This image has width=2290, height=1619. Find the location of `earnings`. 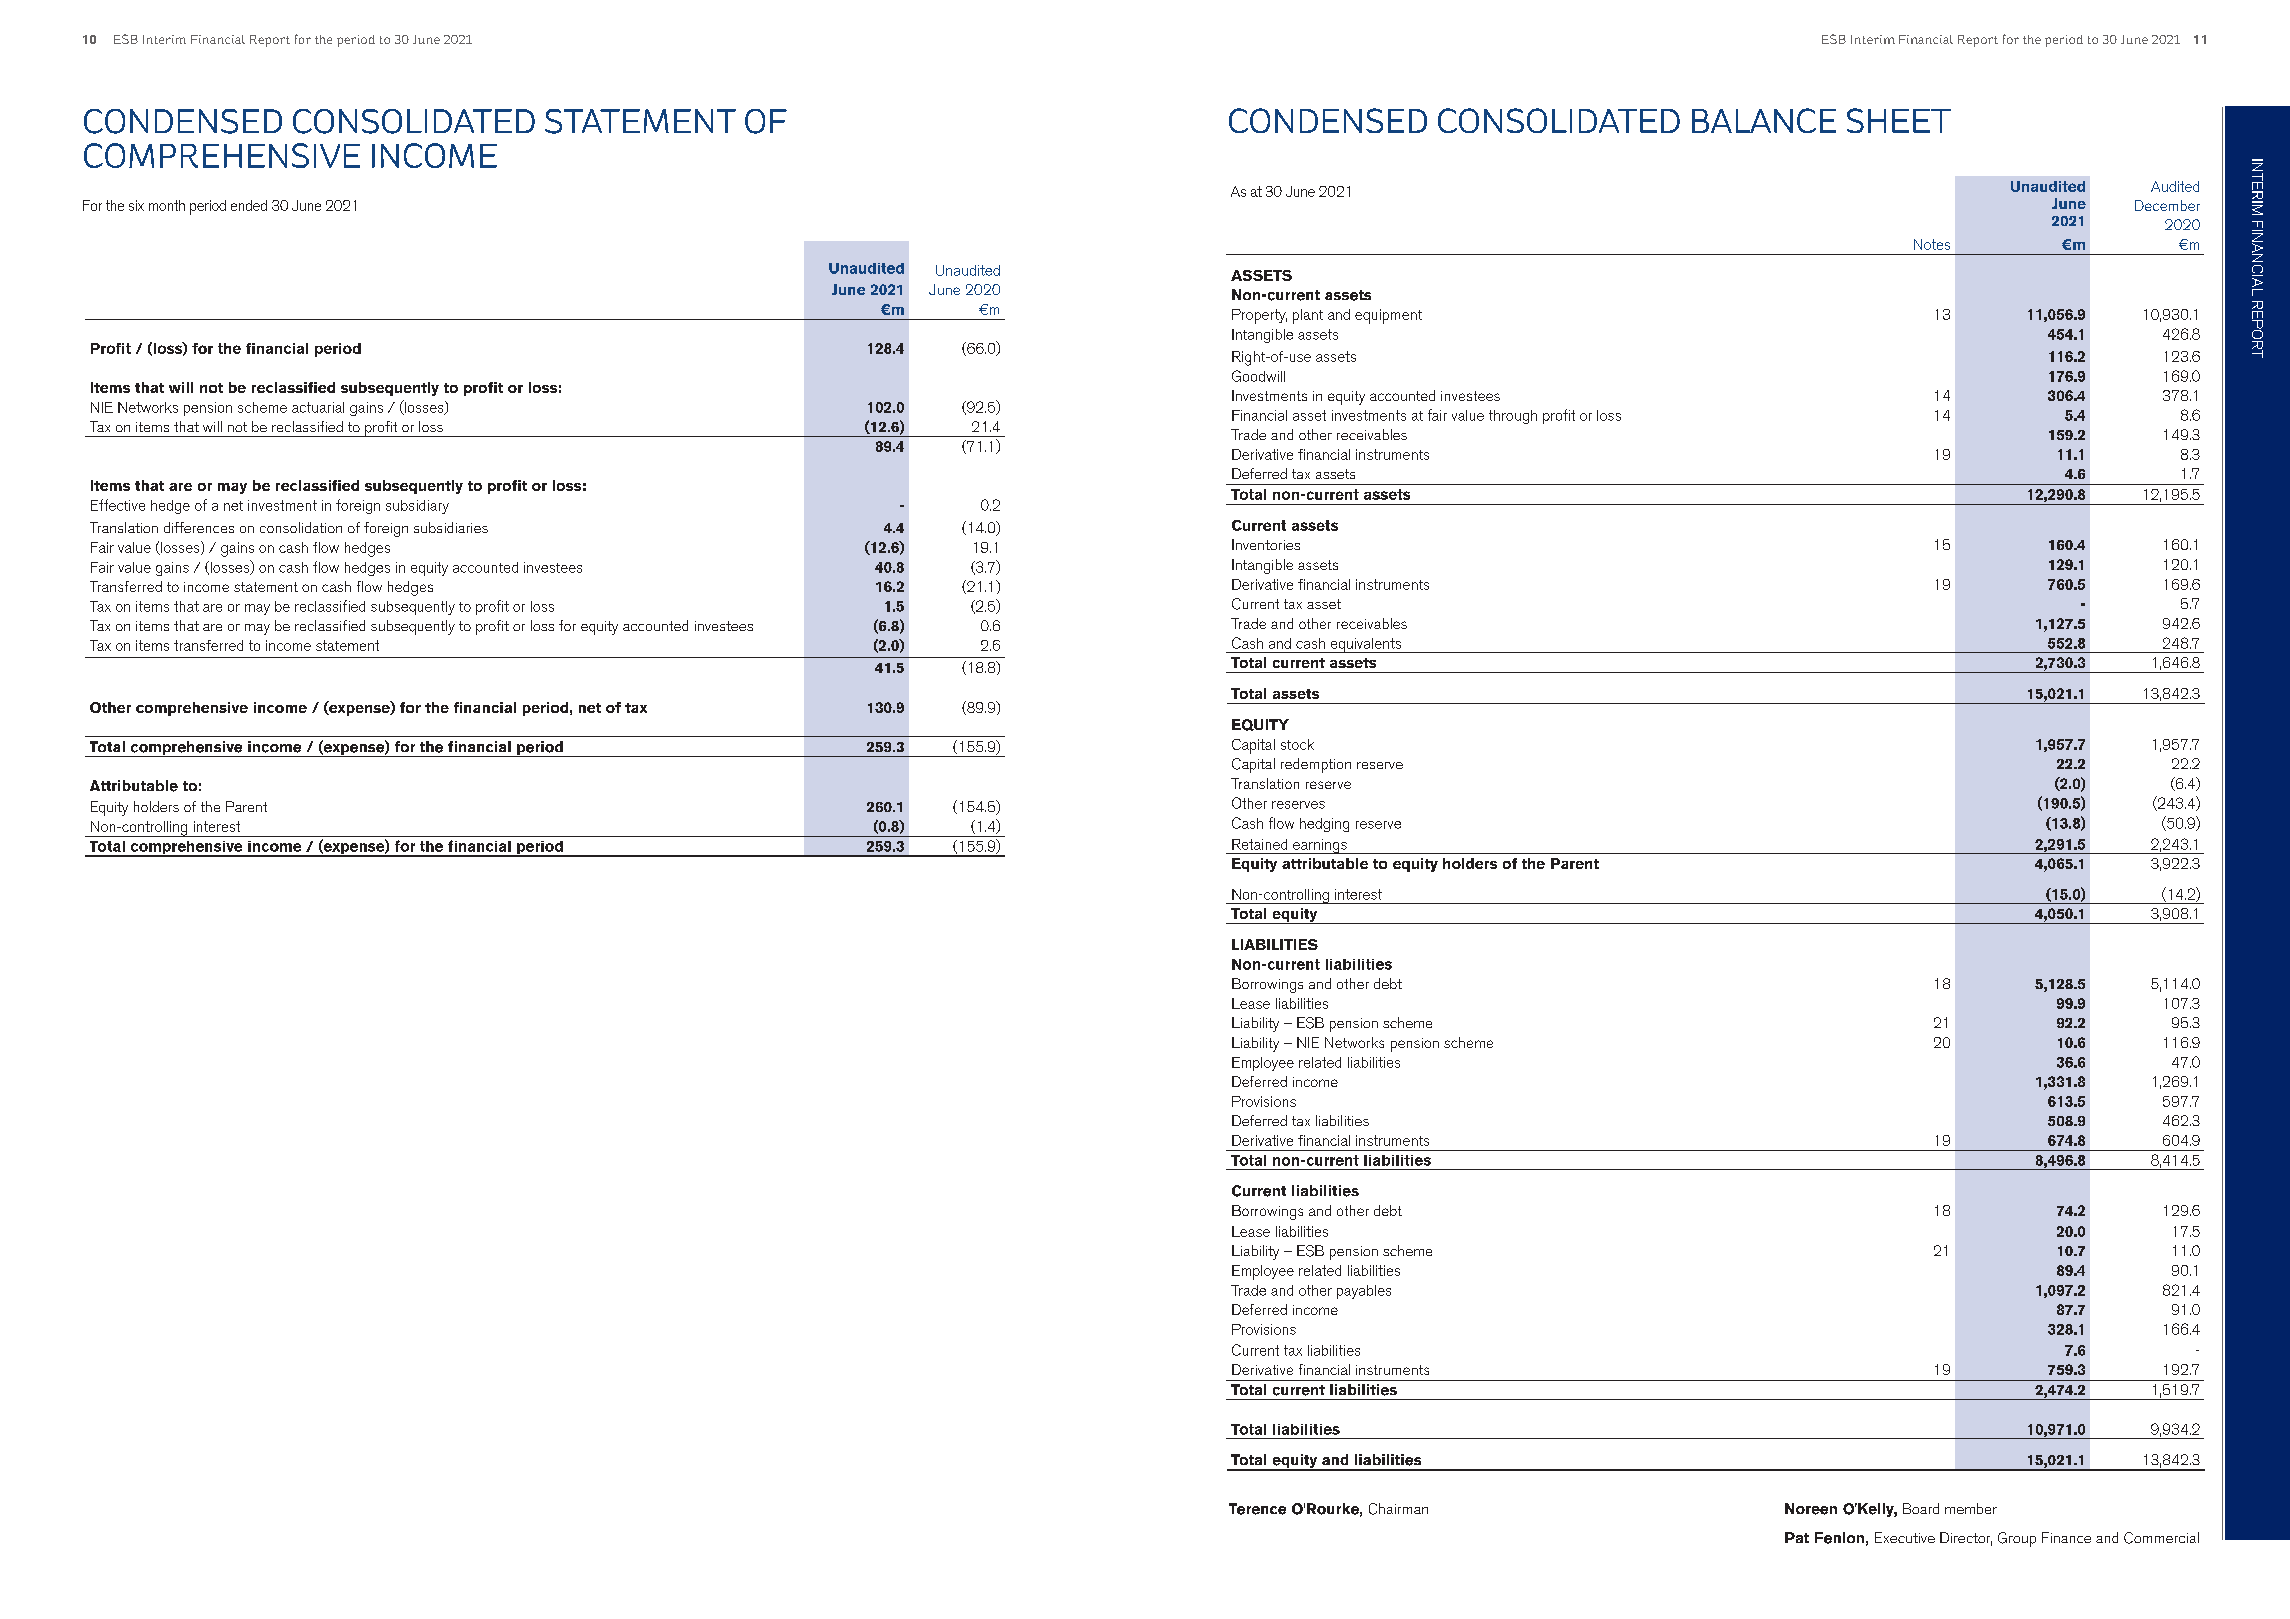

earnings is located at coordinates (1320, 846).
